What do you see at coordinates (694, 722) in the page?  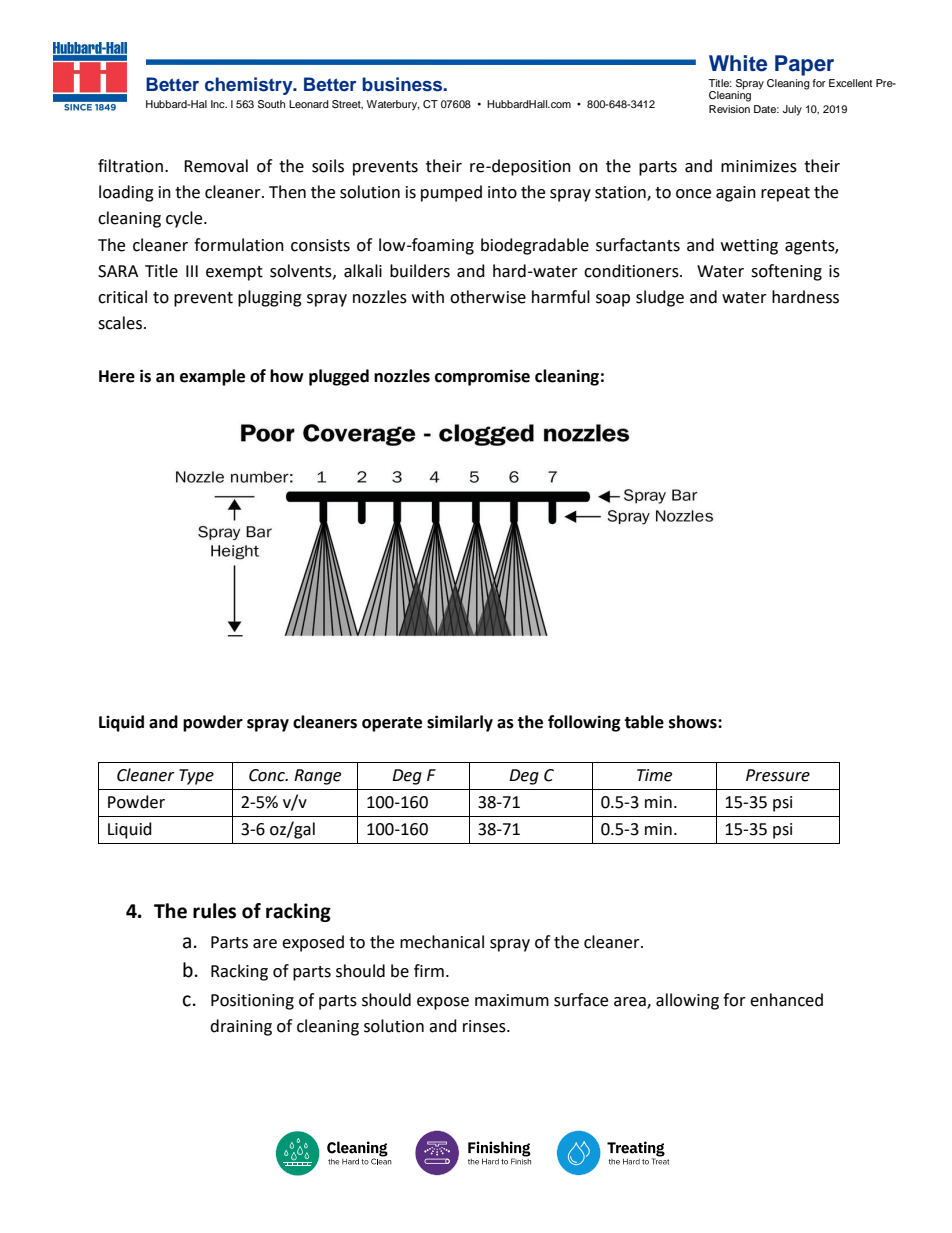 I see `shows` at bounding box center [694, 722].
